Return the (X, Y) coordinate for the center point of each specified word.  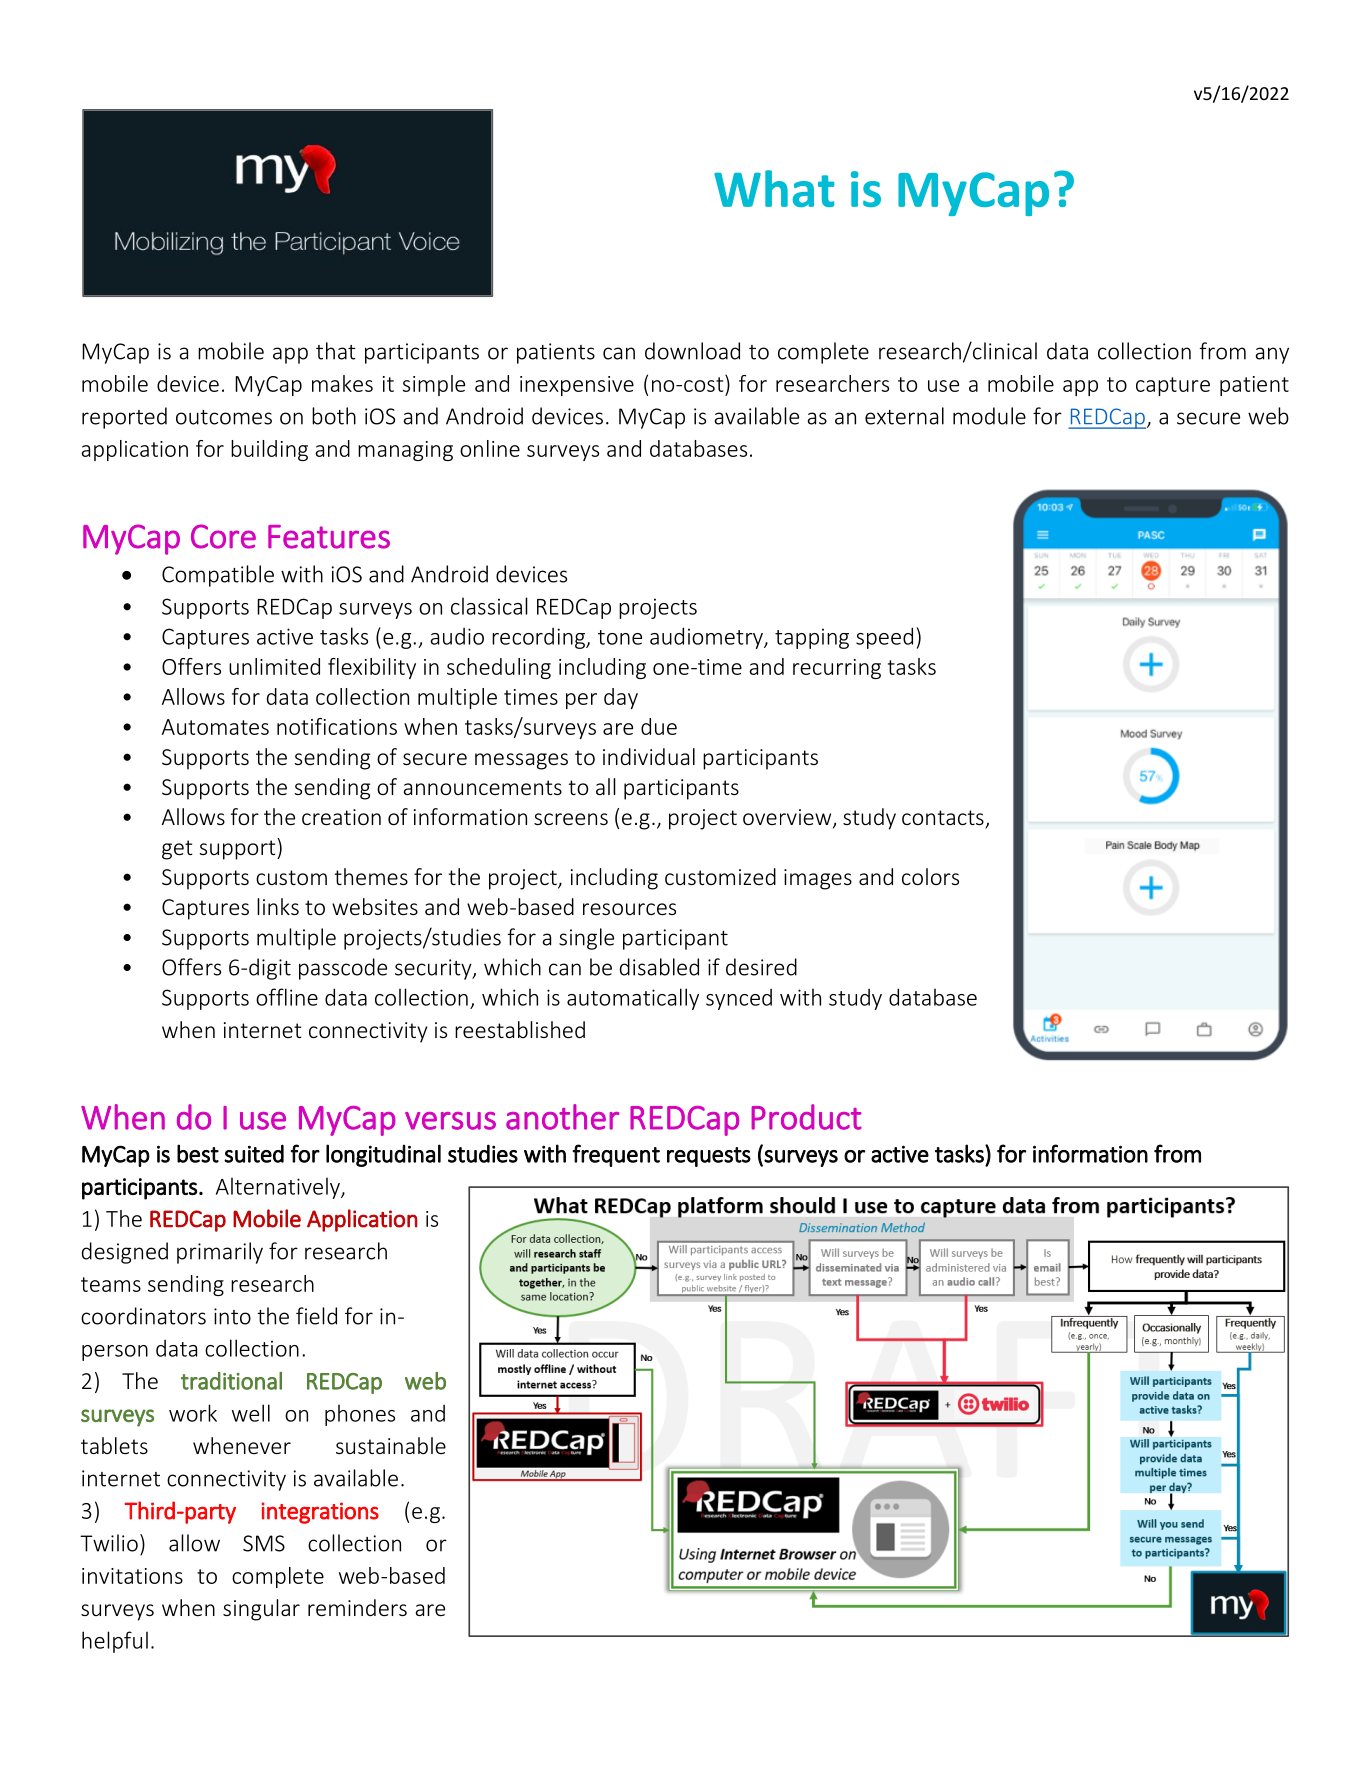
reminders (357, 1607)
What (774, 188)
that (336, 351)
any (1272, 355)
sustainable (391, 1445)
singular (261, 1610)
